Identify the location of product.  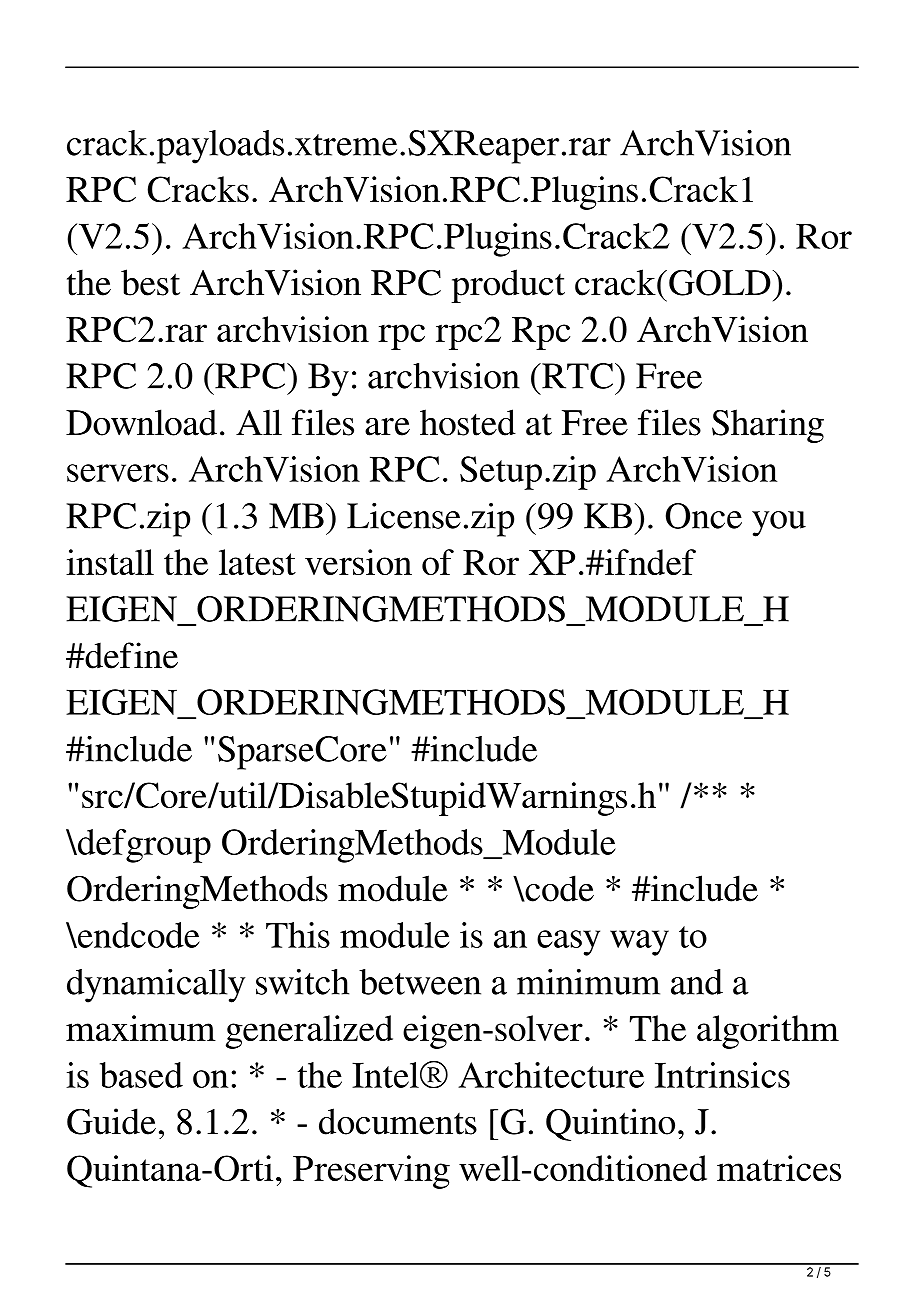
(508, 286).
